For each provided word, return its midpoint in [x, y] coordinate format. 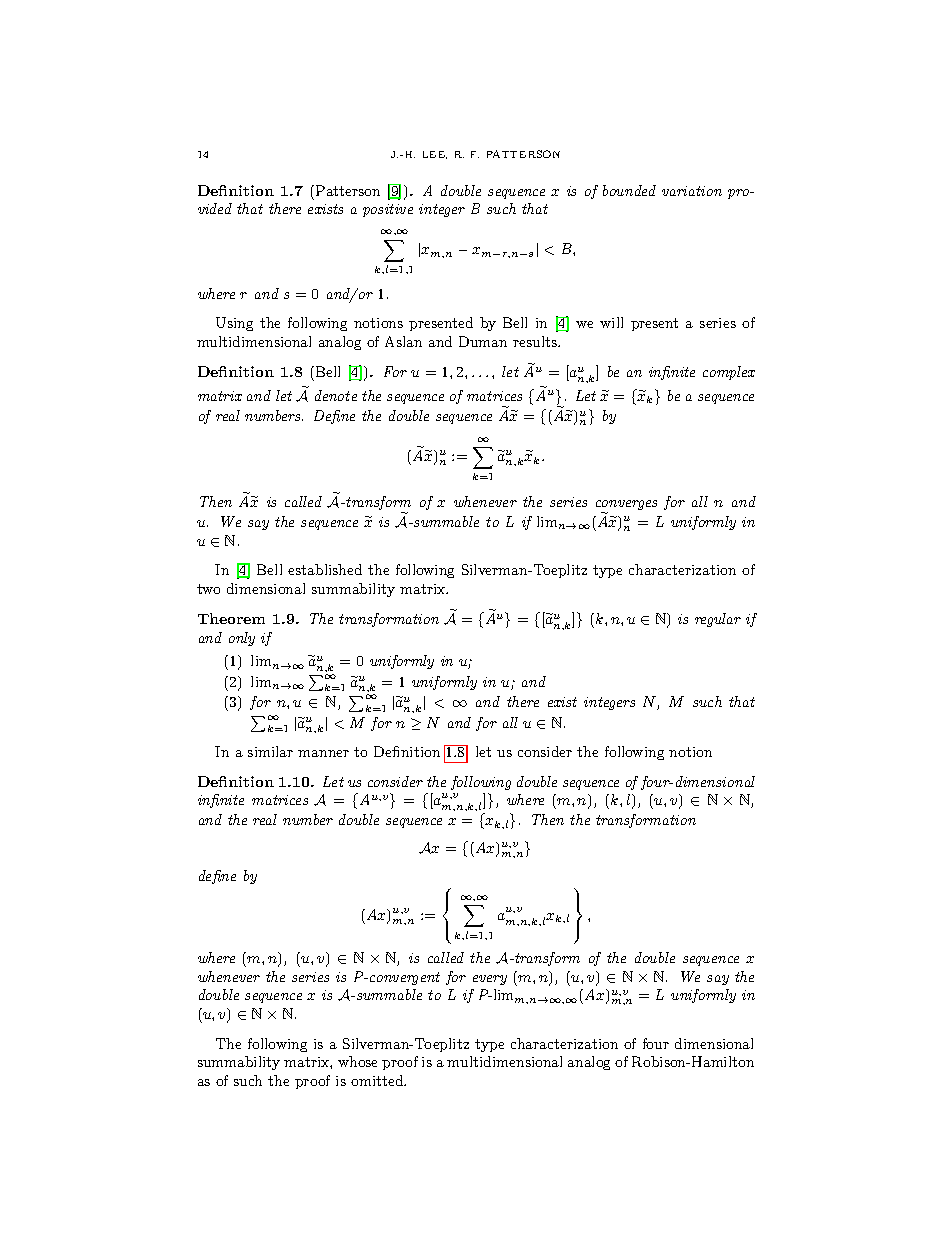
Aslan [403, 341]
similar [270, 751]
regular [718, 620]
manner [323, 753]
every [490, 980]
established [325, 569]
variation [692, 191]
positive [388, 210]
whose [357, 1061]
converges [626, 507]
